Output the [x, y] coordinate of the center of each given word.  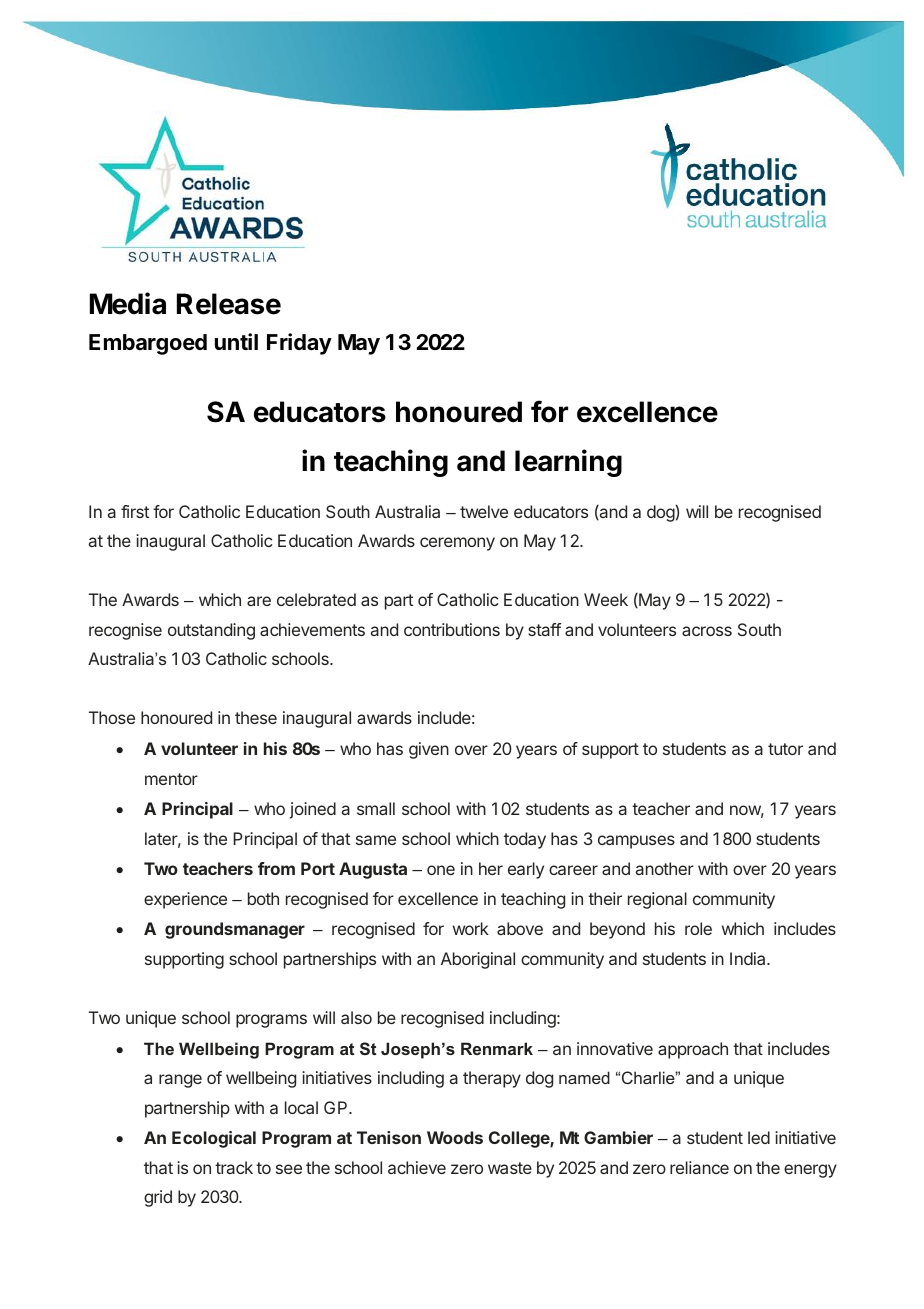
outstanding [211, 631]
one [441, 870]
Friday [299, 344]
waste [510, 1168]
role [698, 928]
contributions [452, 629]
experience [185, 900]
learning [568, 463]
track [234, 1167]
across [707, 631]
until [236, 341]
